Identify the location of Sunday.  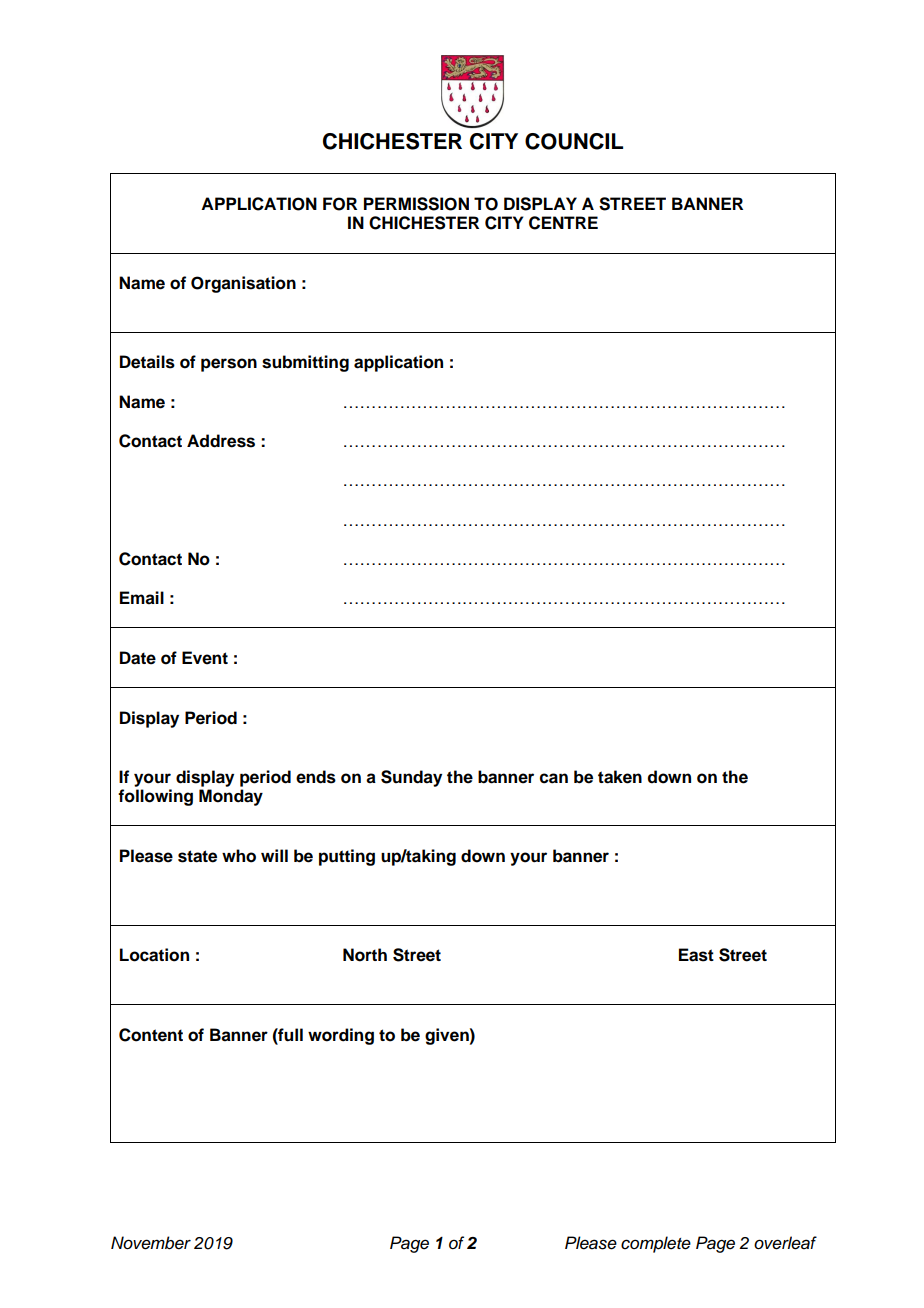
(411, 778).
